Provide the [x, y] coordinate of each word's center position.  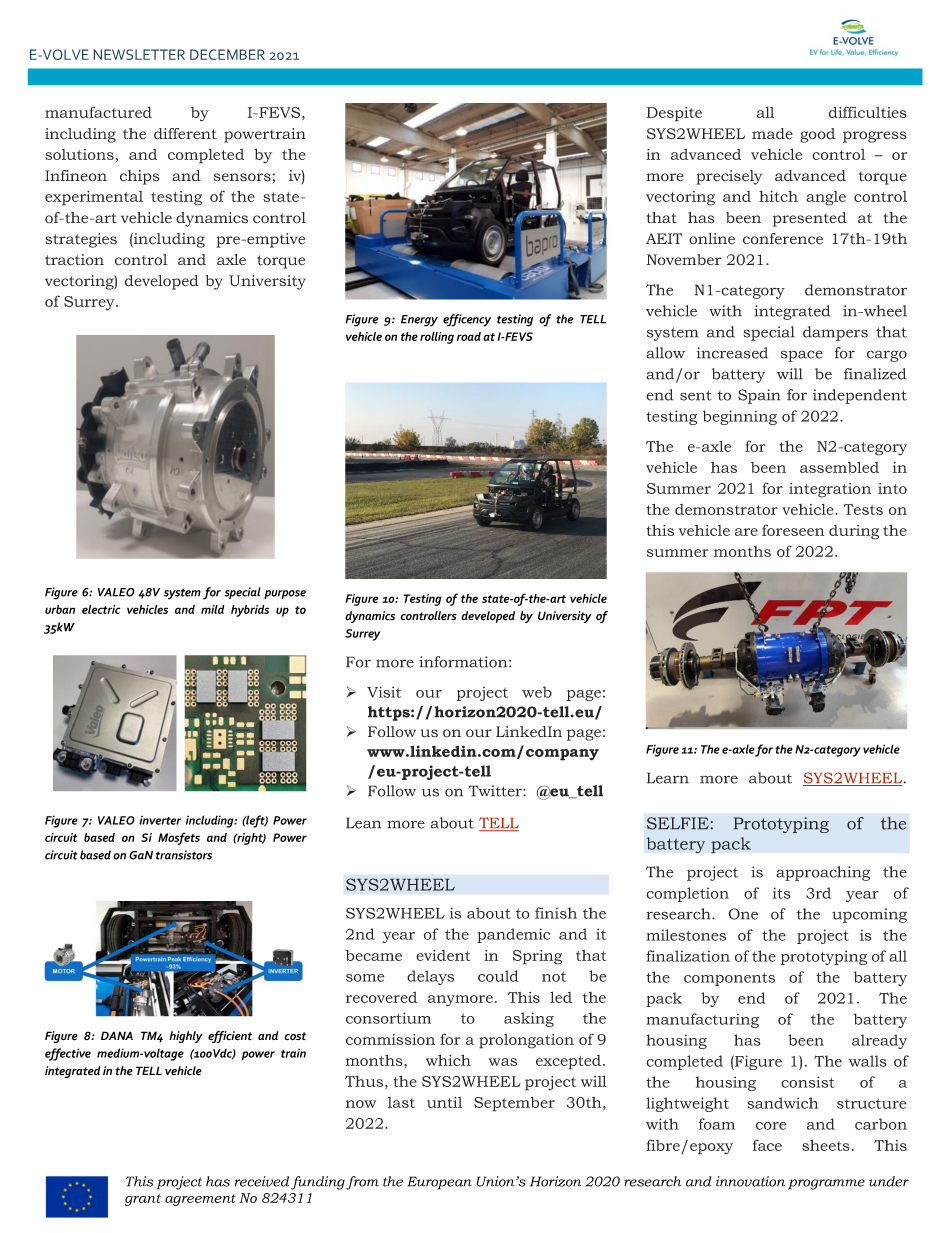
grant [143, 1200]
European [439, 1183]
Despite [674, 114]
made [772, 134]
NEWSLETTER [139, 54]
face [767, 1145]
